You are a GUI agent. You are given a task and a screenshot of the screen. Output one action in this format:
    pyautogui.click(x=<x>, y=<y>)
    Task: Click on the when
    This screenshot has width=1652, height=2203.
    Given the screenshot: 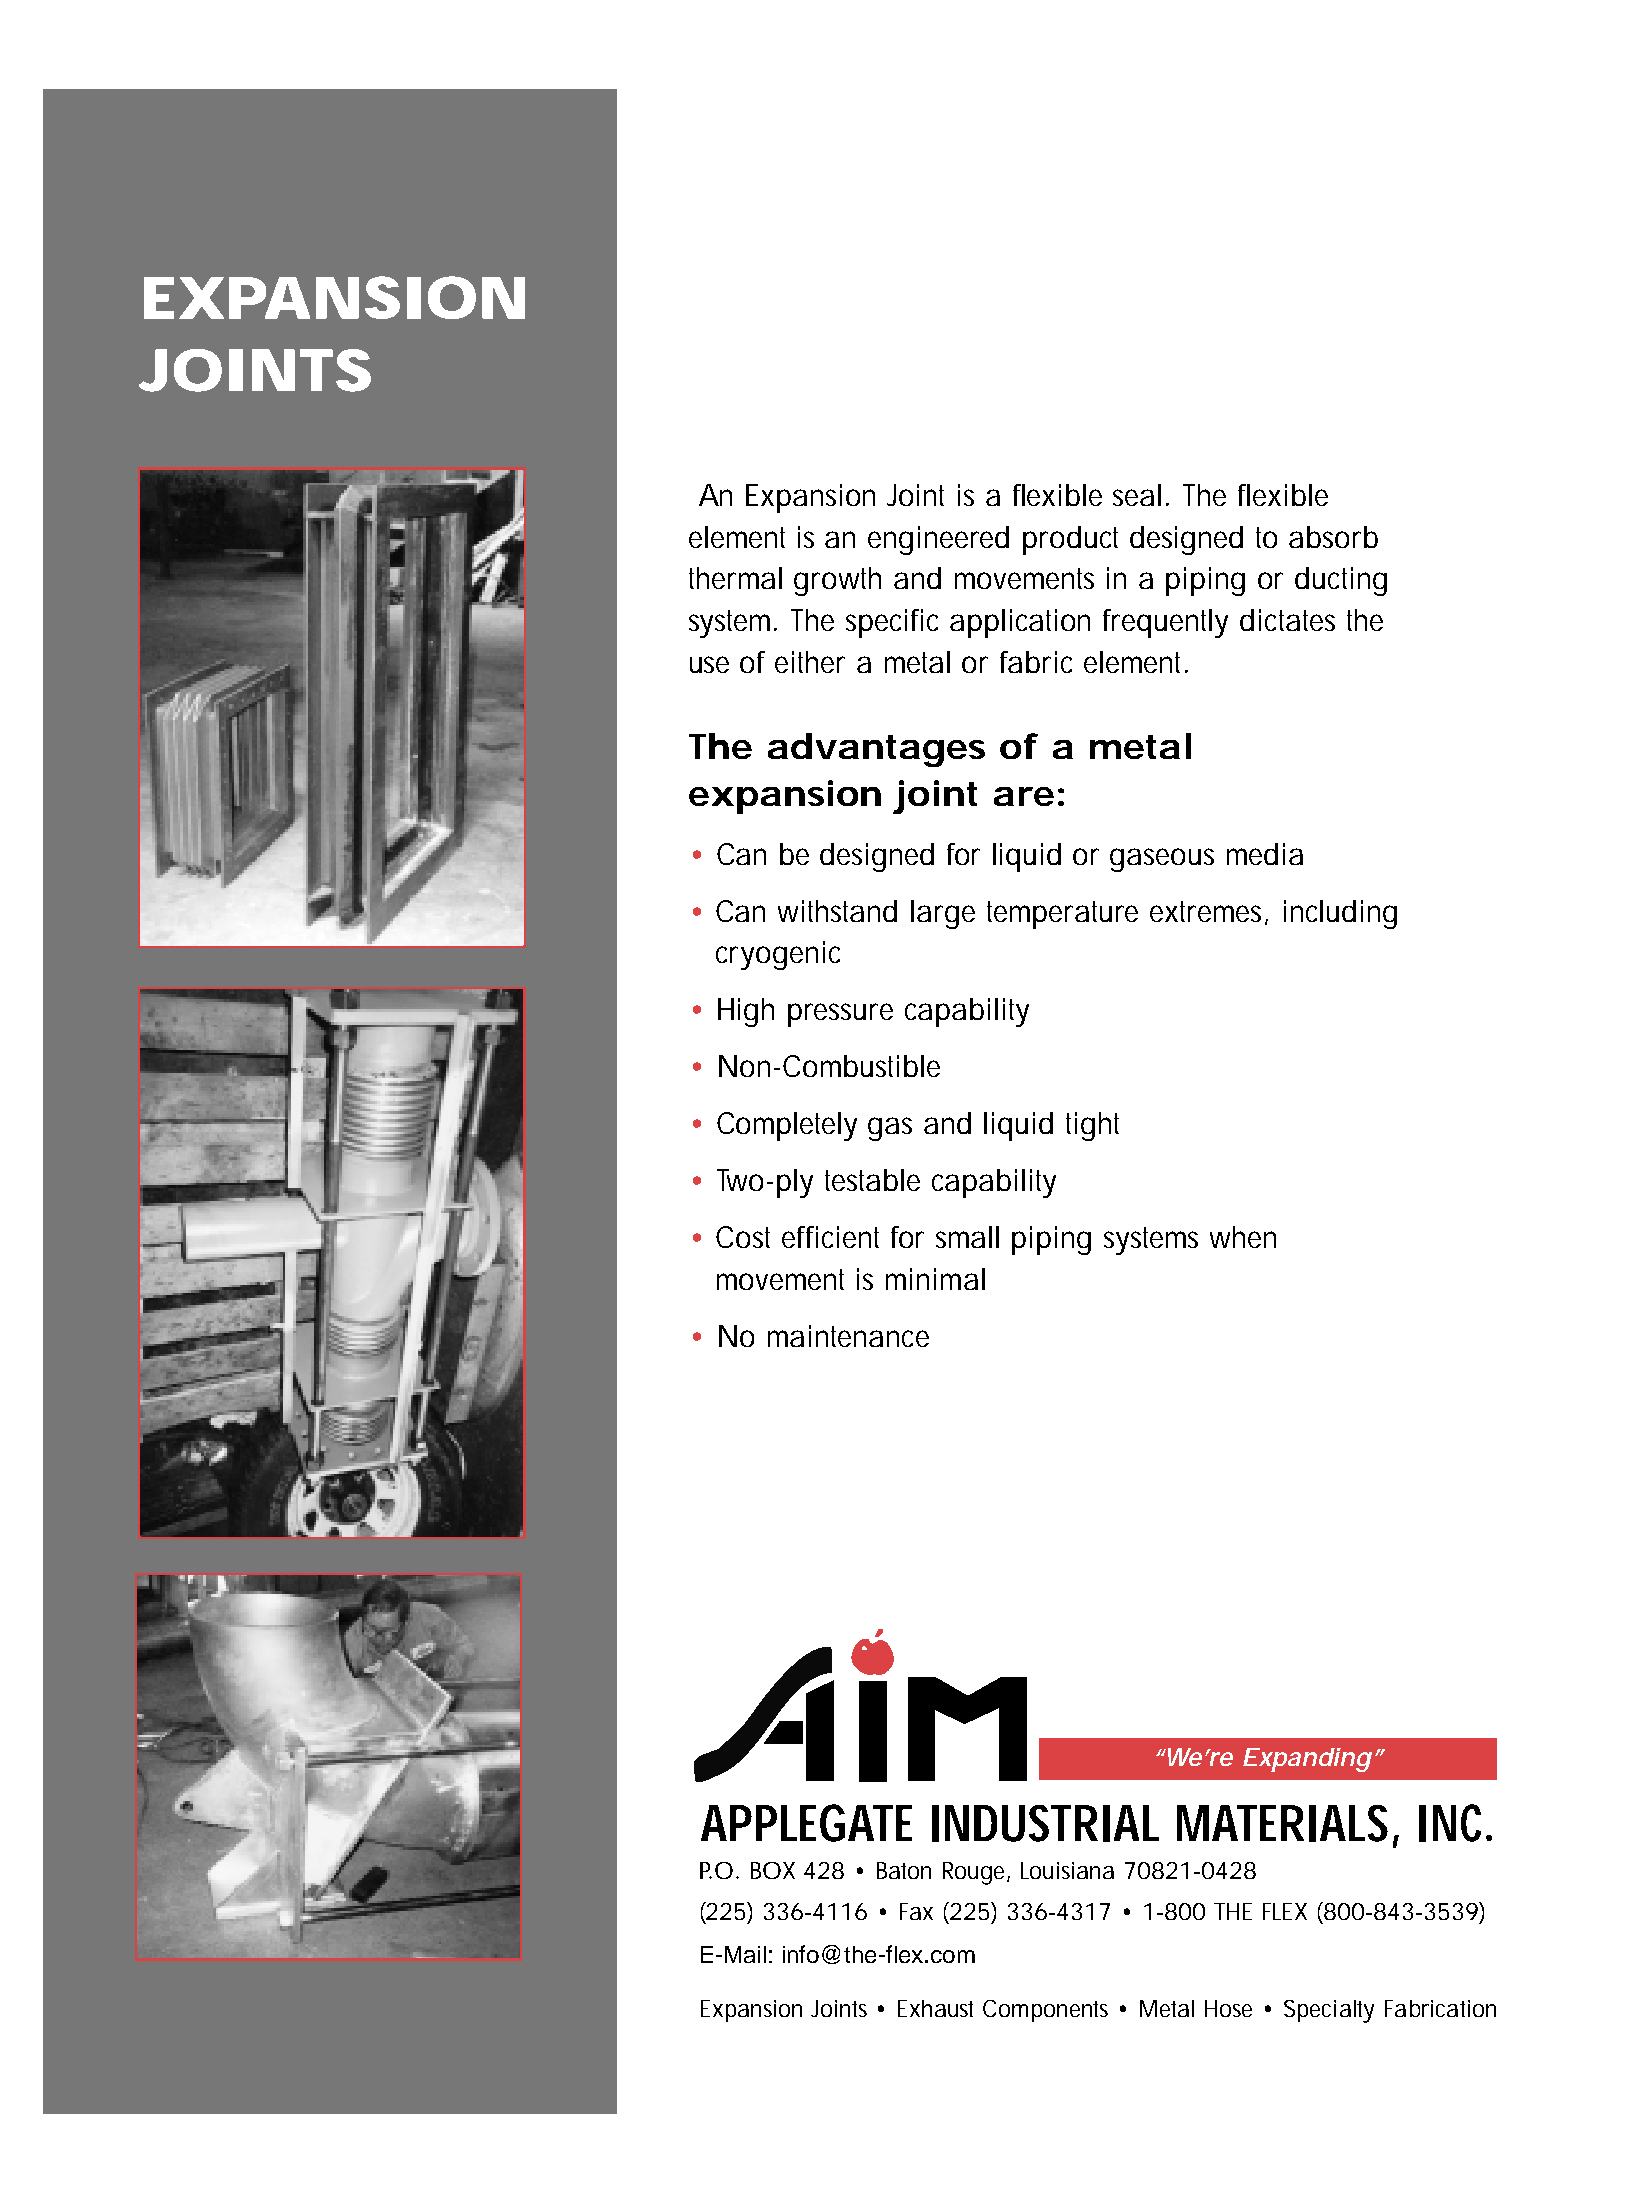 What is the action you would take?
    pyautogui.click(x=1243, y=1237)
